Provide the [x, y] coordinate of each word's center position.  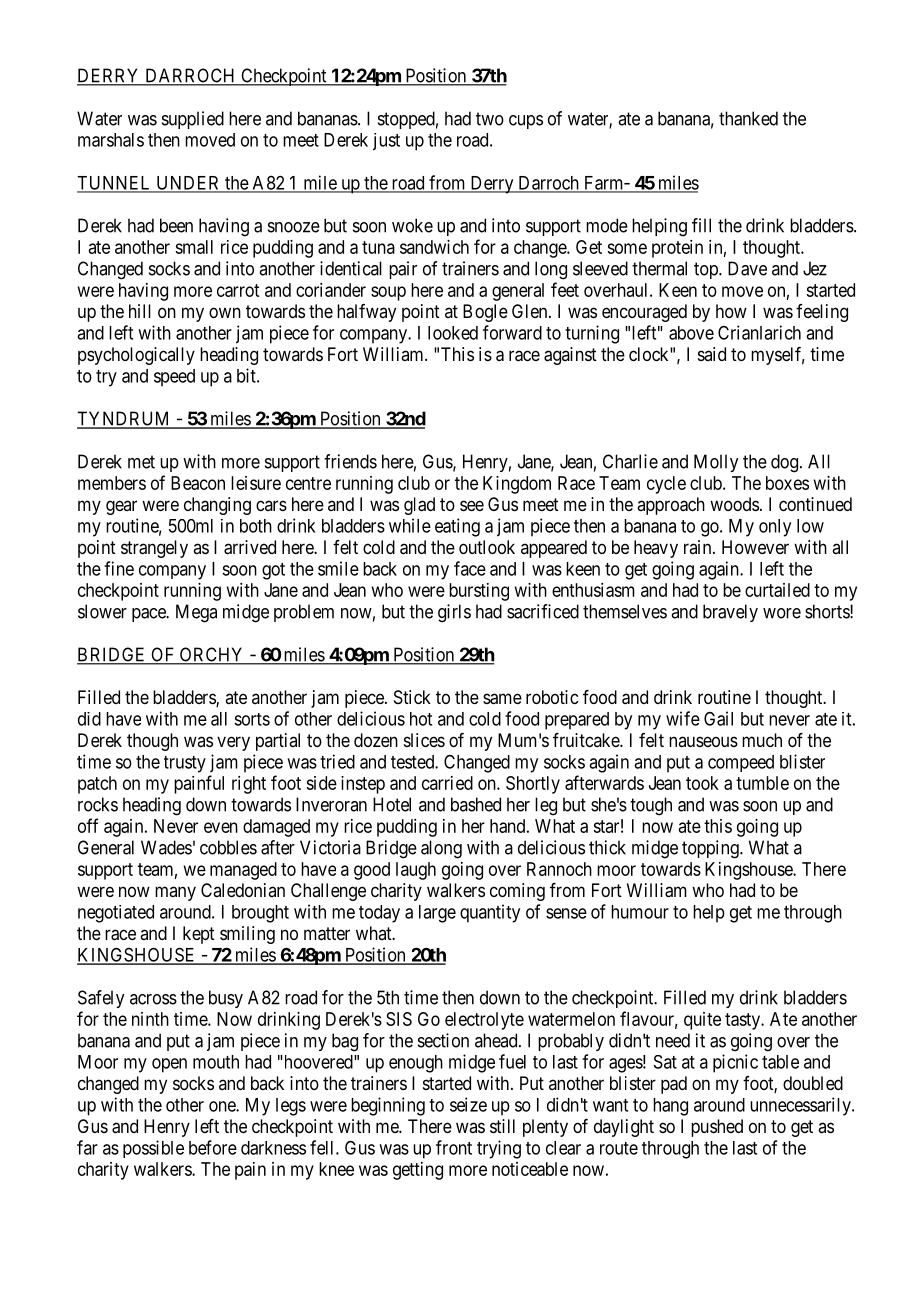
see [472, 505]
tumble [762, 783]
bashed [476, 804]
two [490, 119]
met [141, 462]
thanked [748, 118]
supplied [193, 120]
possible [153, 1149]
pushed [717, 1128]
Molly [716, 463]
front [454, 1147]
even [221, 827]
